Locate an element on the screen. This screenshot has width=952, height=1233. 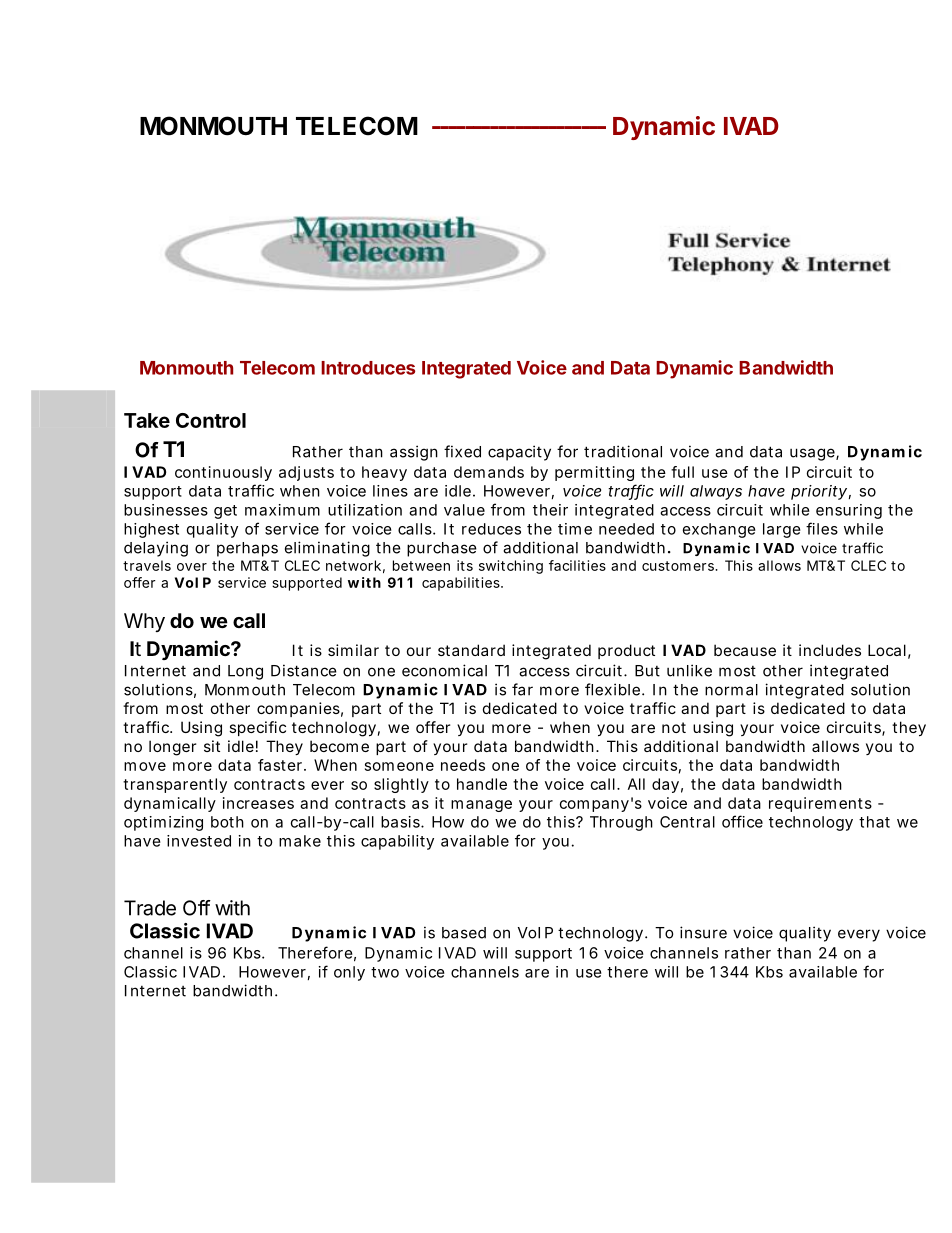
both is located at coordinates (227, 822).
